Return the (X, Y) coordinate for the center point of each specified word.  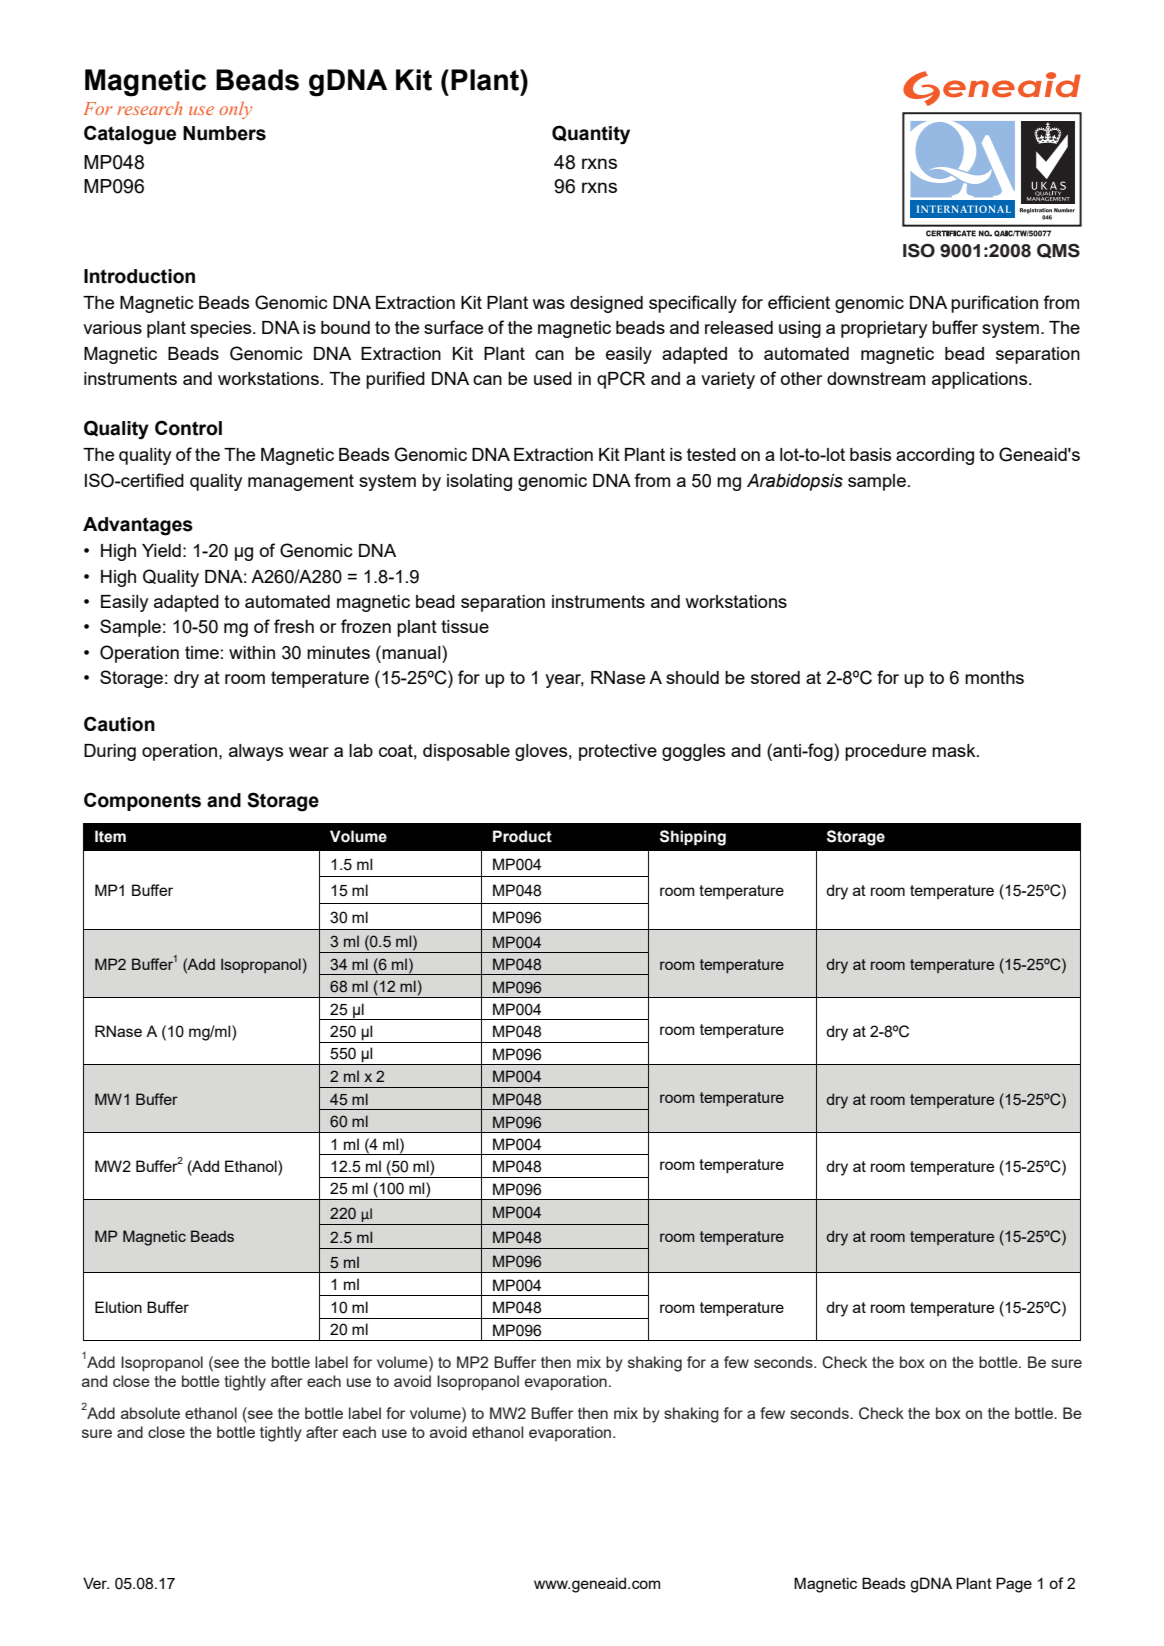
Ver (96, 1583)
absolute (150, 1413)
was (548, 304)
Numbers (224, 133)
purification (994, 304)
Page (1014, 1585)
